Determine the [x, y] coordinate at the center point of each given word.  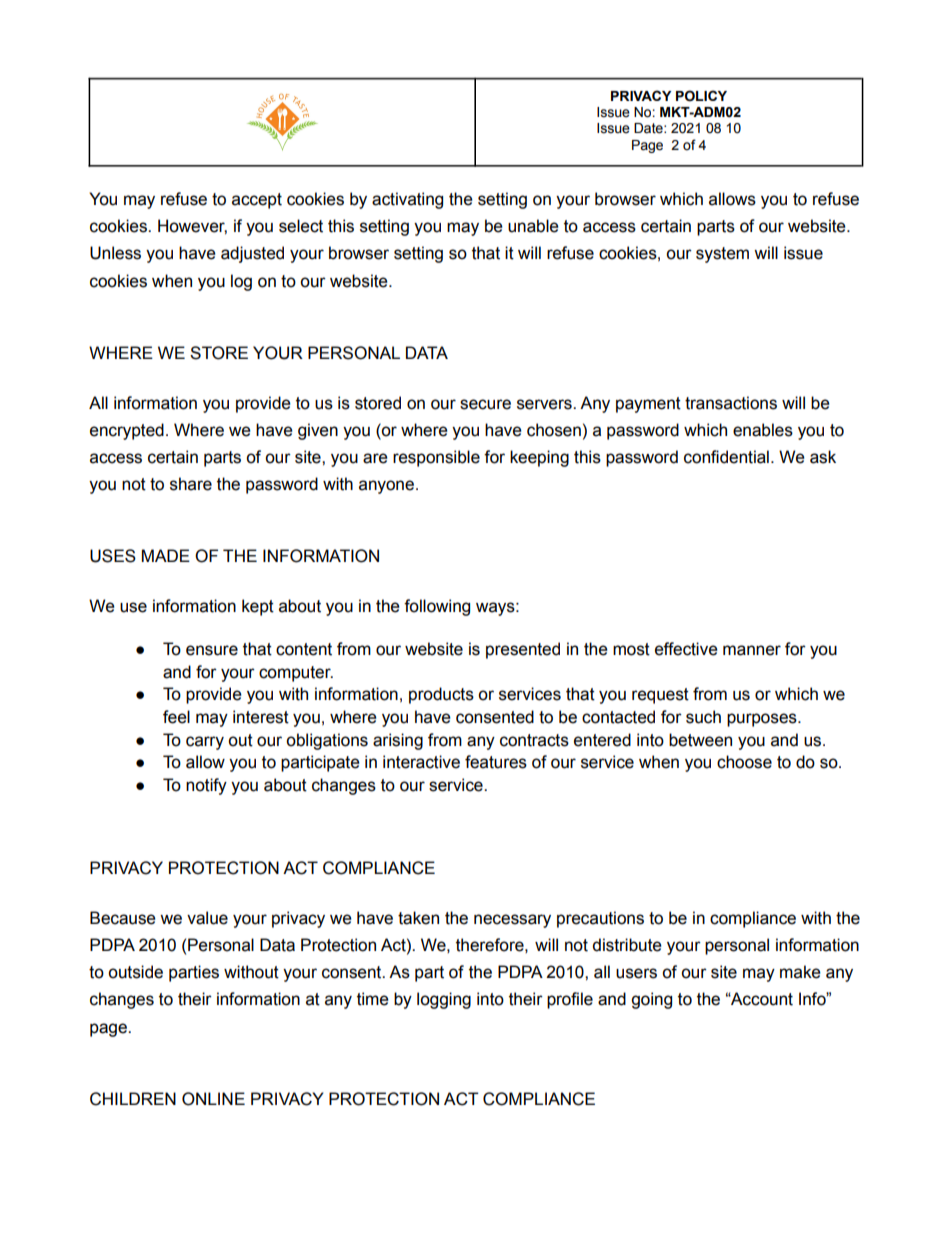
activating [407, 200]
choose [744, 762]
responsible [436, 458]
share [191, 484]
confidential [726, 457]
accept [257, 201]
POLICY [701, 96]
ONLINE [213, 1099]
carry [205, 743]
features [496, 762]
